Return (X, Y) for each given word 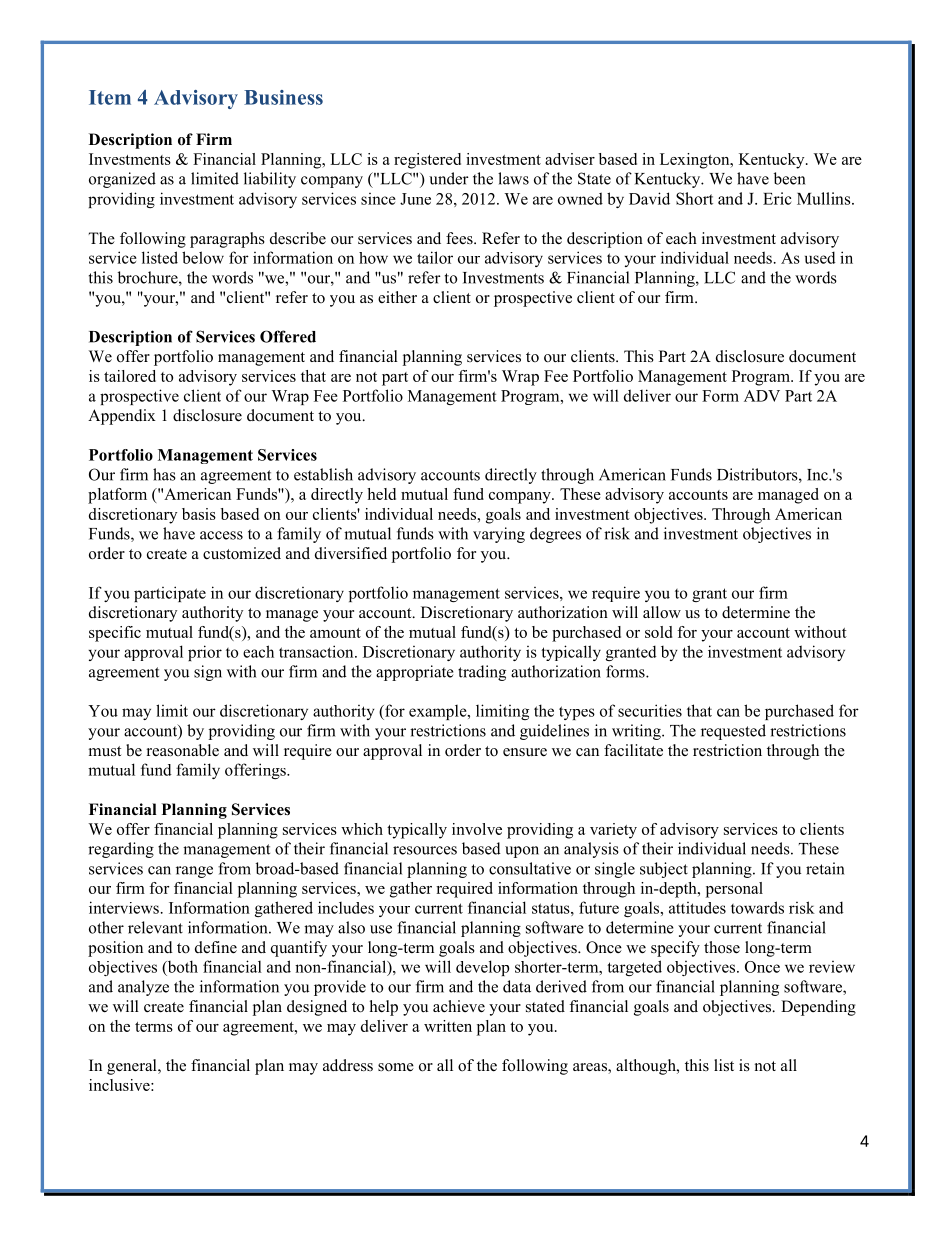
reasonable (183, 750)
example (439, 712)
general (133, 1067)
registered (427, 161)
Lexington (696, 161)
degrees (555, 535)
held (381, 494)
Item (110, 97)
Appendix (122, 417)
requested (733, 732)
